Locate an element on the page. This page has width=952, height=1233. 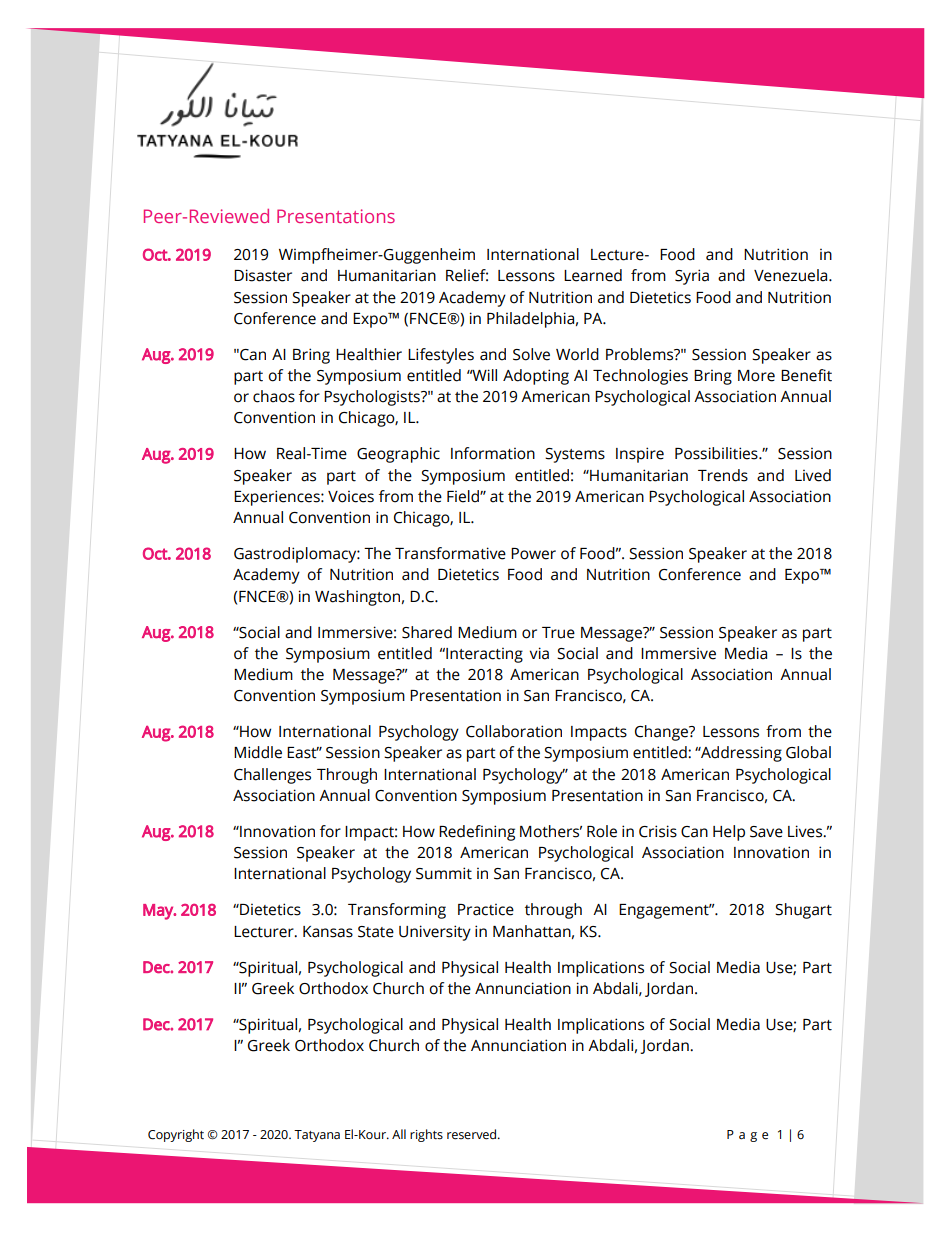
Copyright is located at coordinates (176, 1135).
